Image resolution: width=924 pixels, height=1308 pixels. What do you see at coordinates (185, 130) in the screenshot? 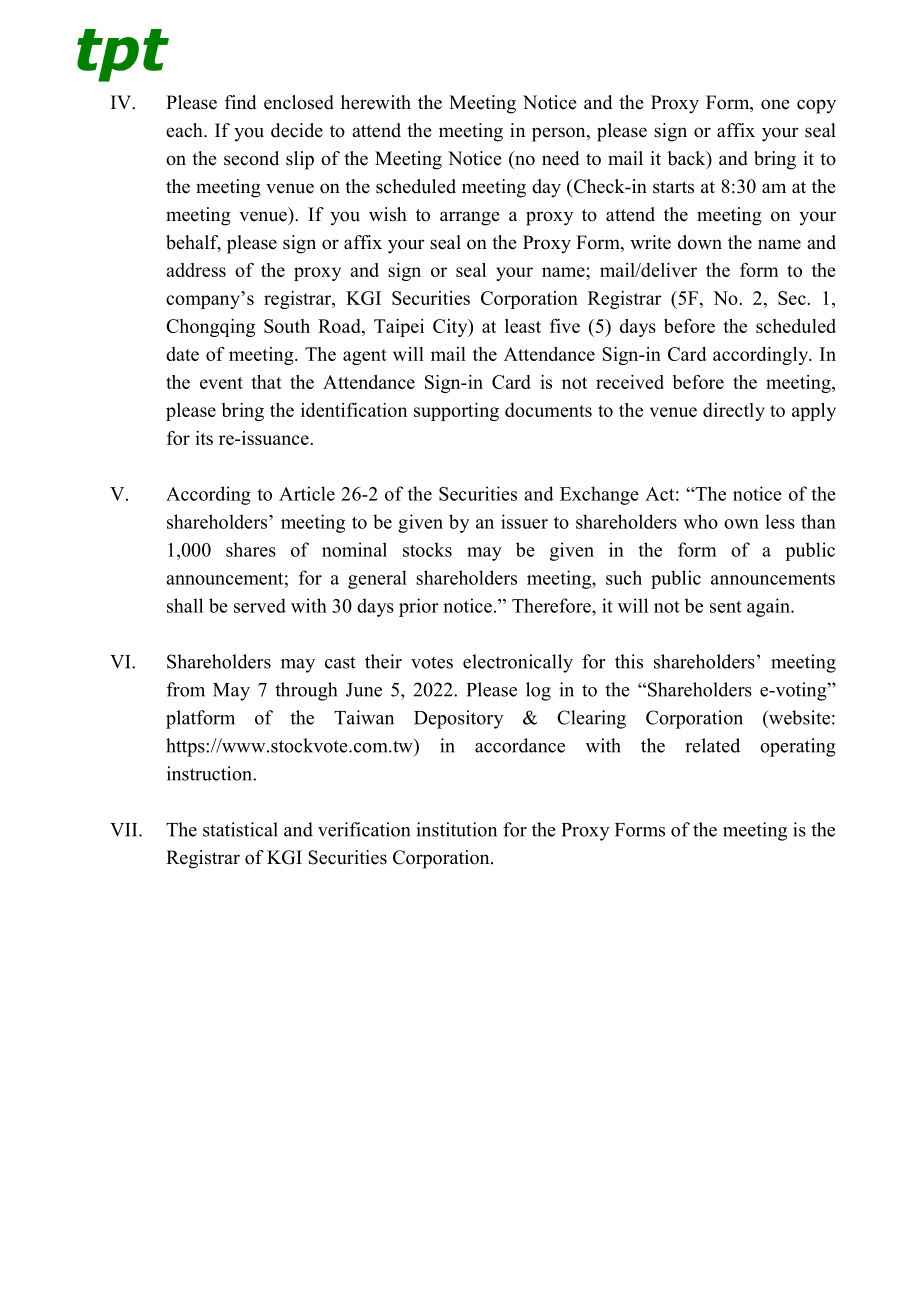
I see `each` at bounding box center [185, 130].
